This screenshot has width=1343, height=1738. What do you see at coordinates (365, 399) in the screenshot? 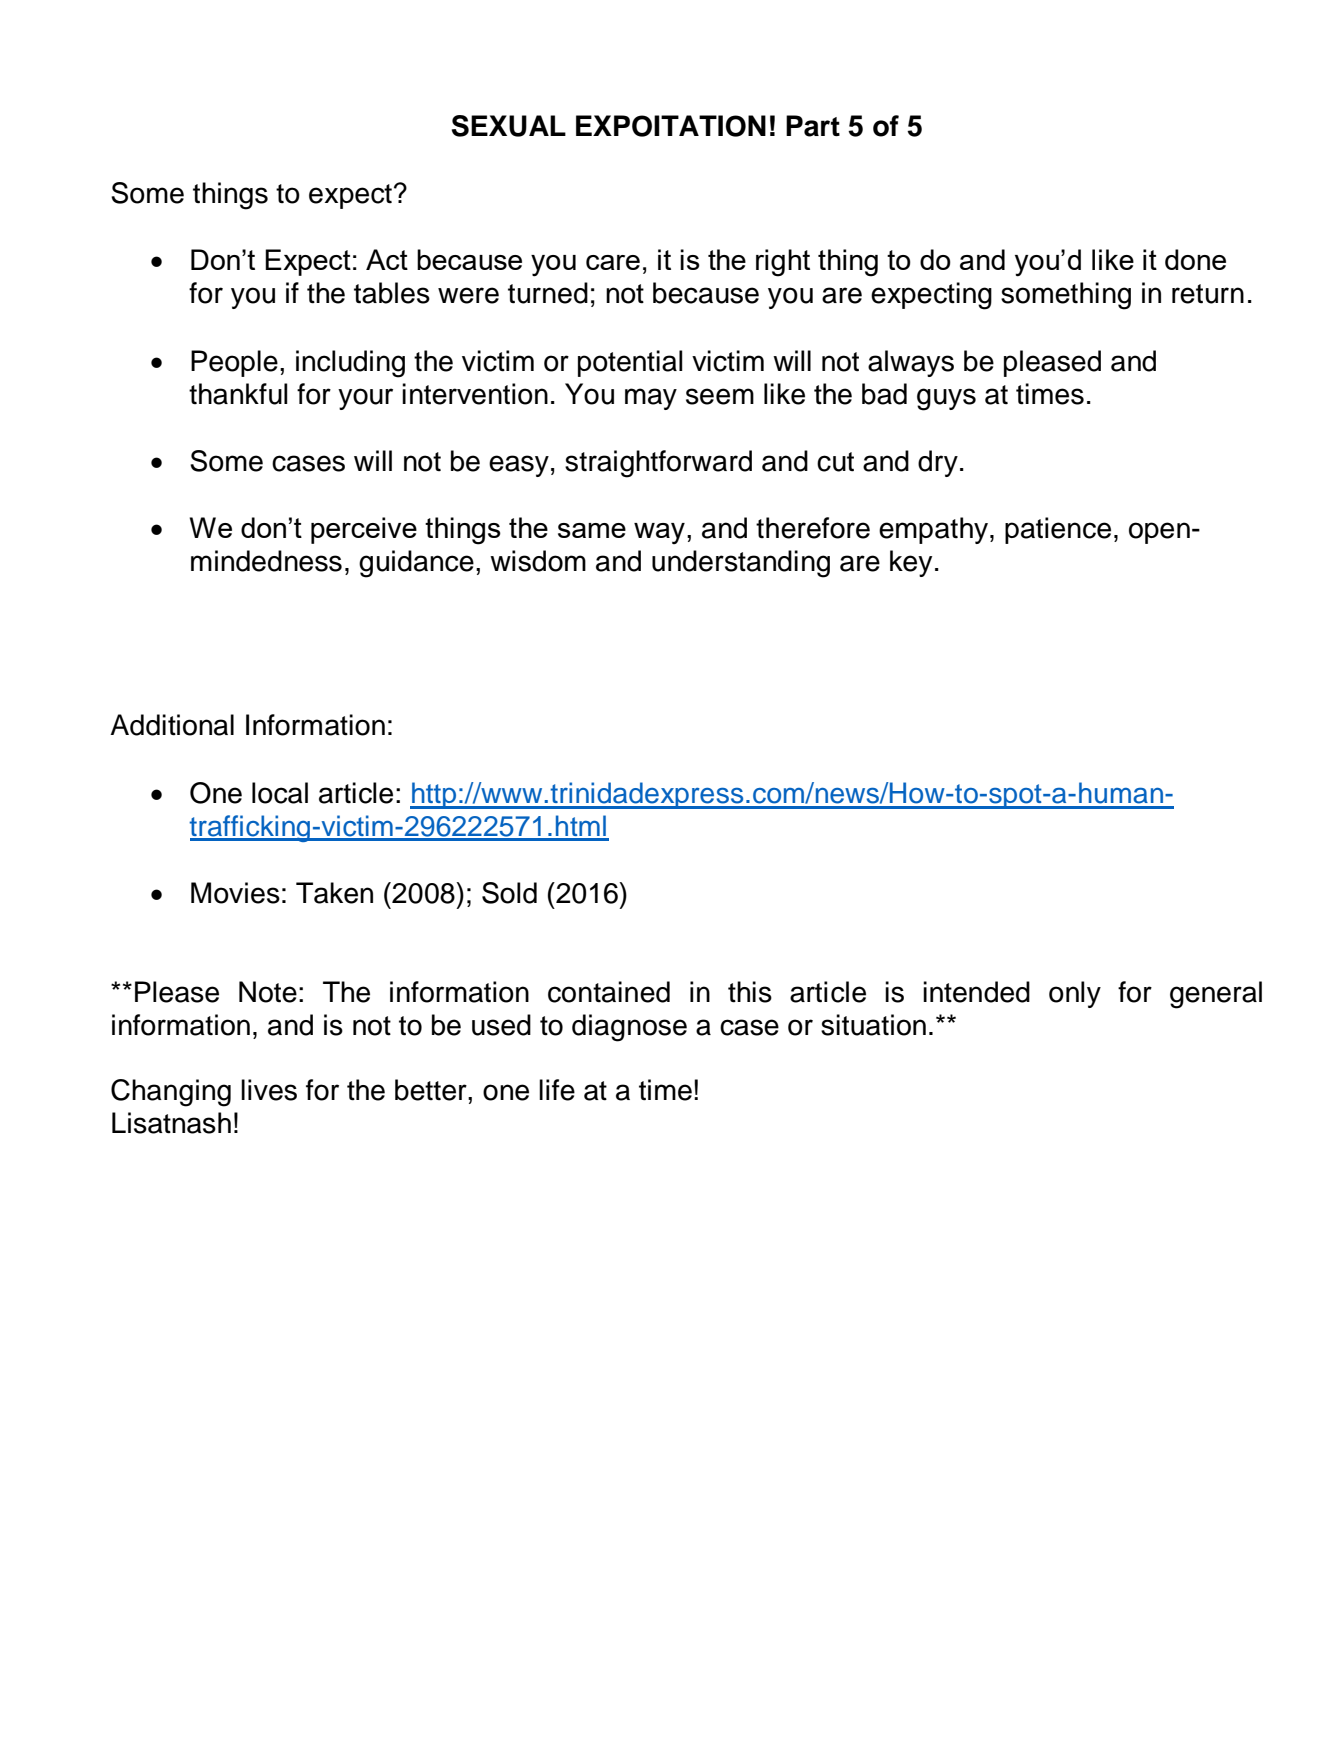
I see `your` at bounding box center [365, 399].
